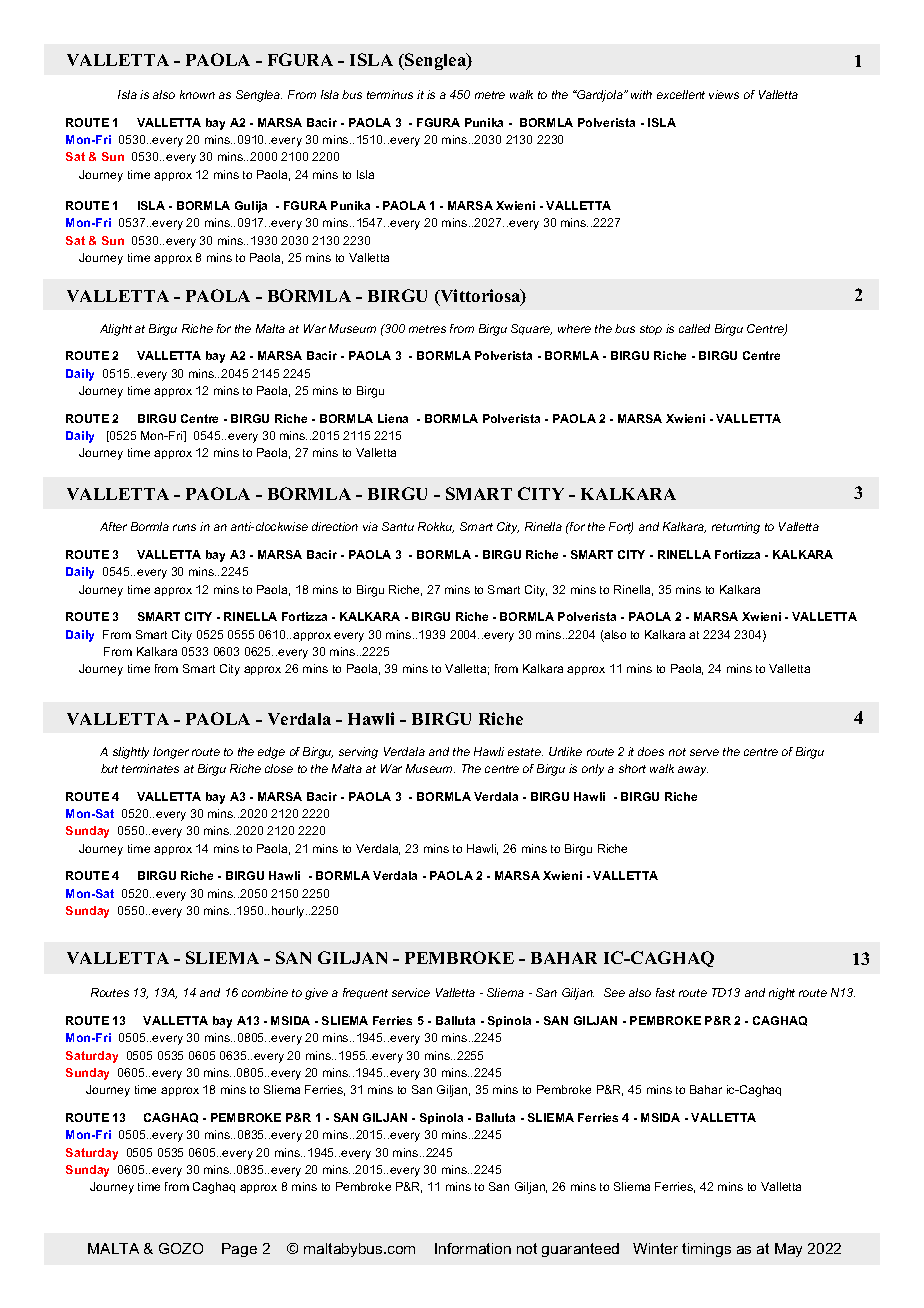  I want to click on combine, so click(265, 992).
